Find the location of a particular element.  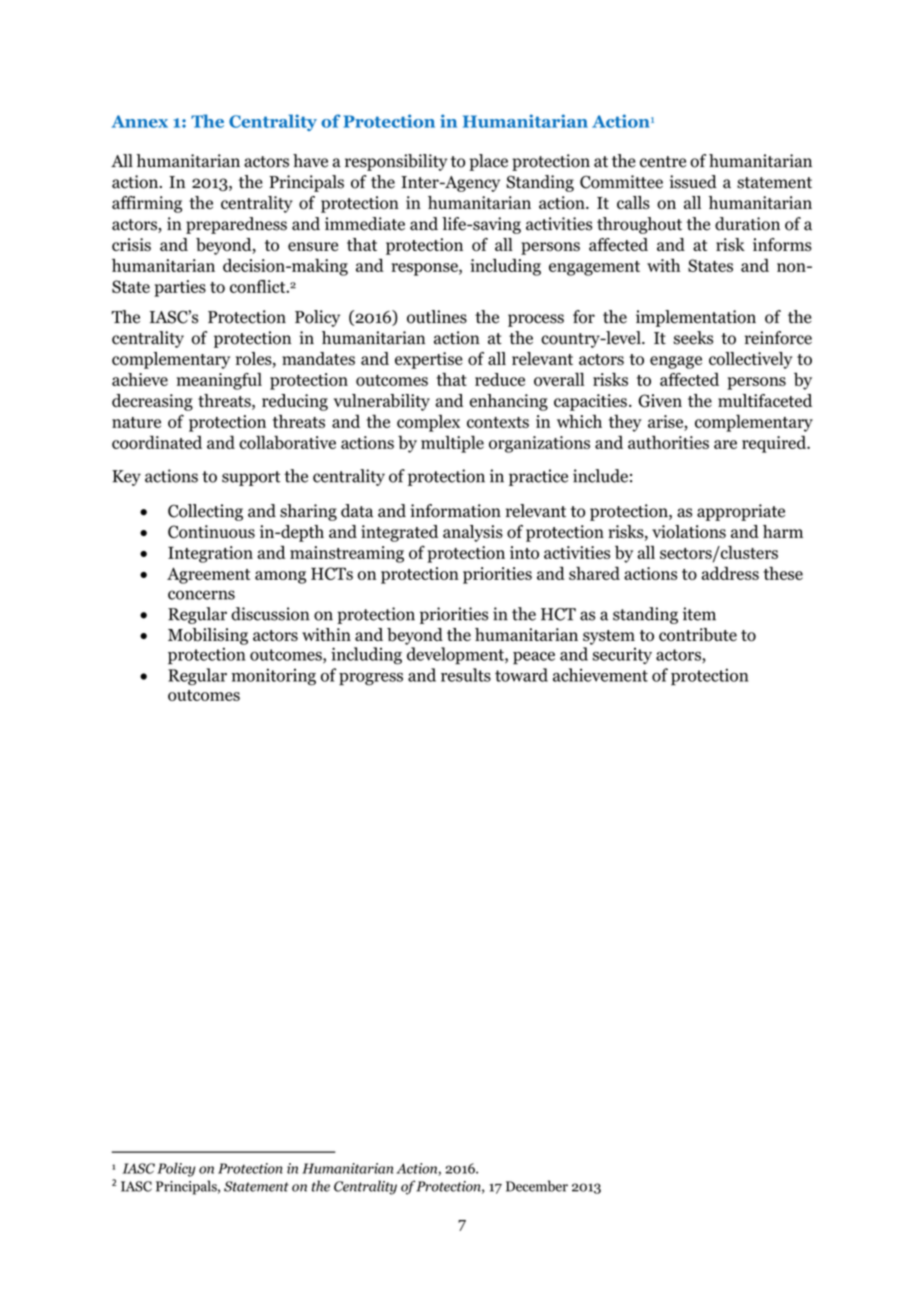

complex is located at coordinates (428, 423).
